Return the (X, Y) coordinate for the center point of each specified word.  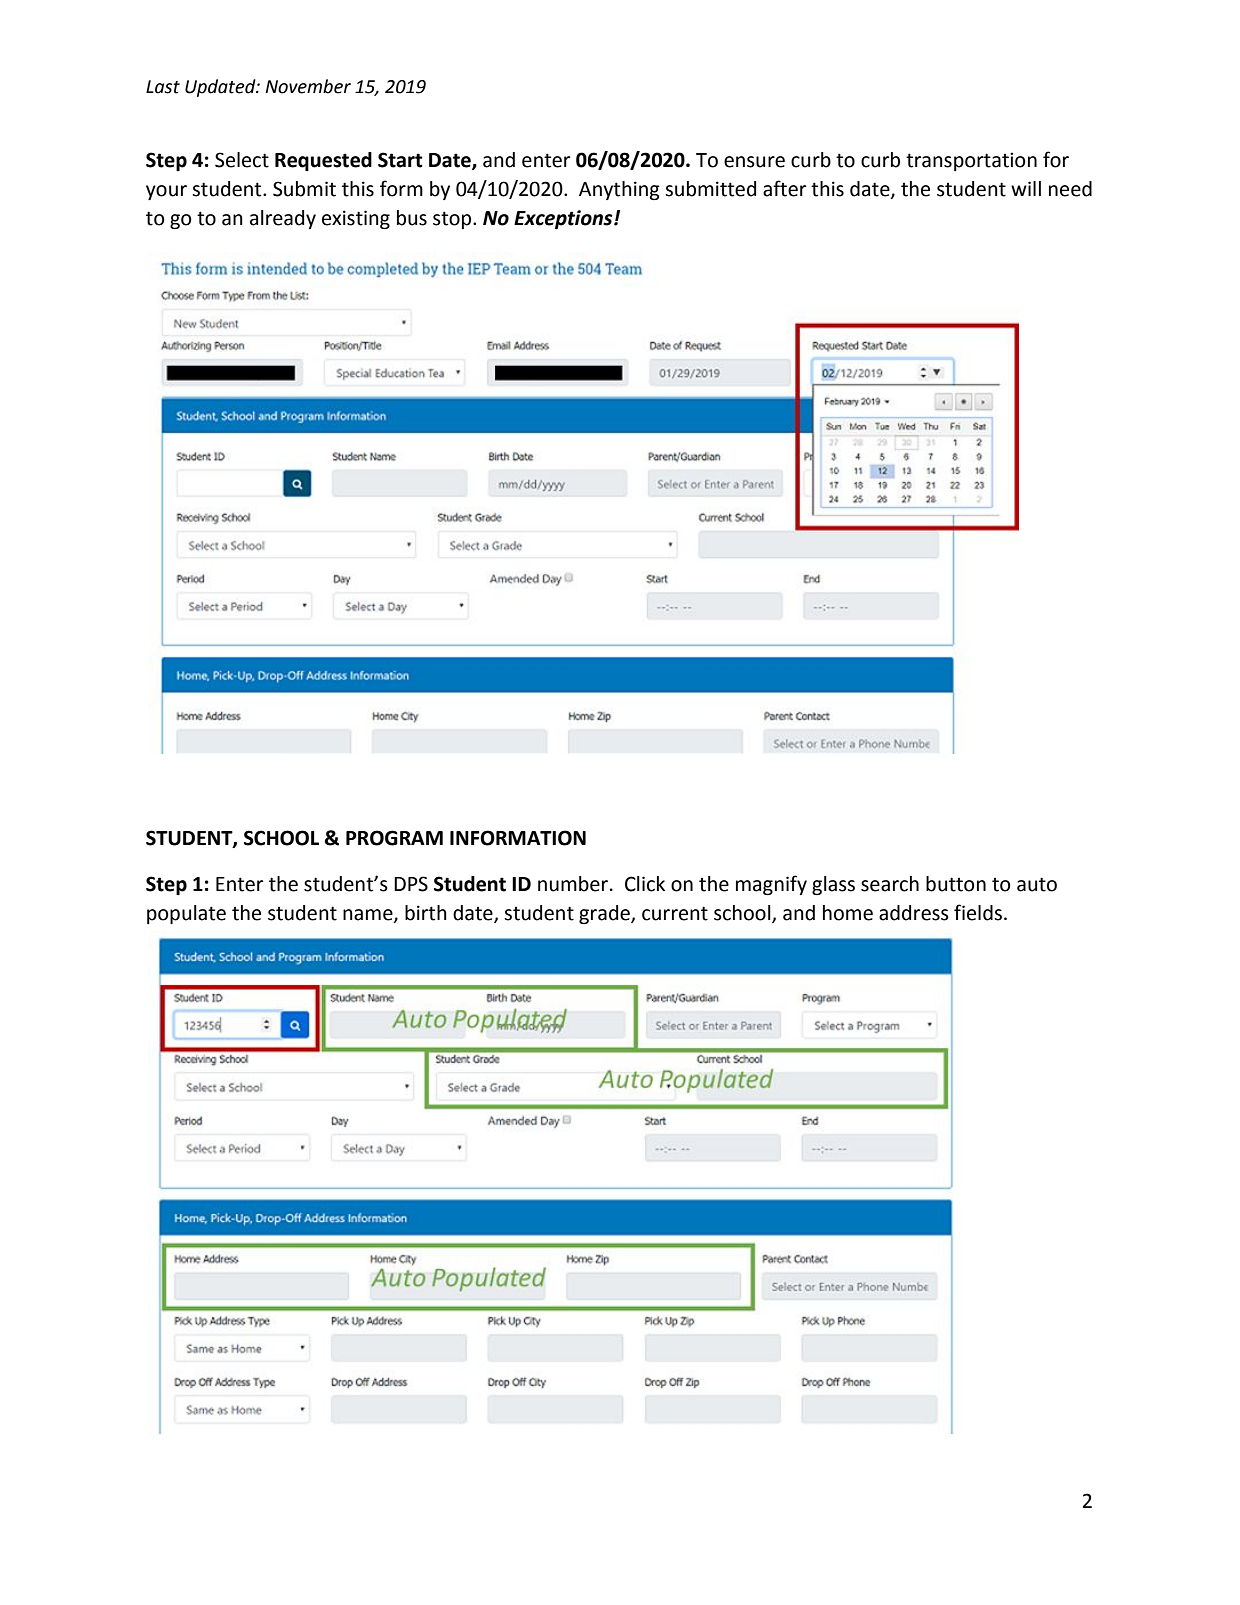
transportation (971, 161)
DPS (411, 884)
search (890, 884)
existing (356, 219)
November (308, 86)
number (574, 884)
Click (645, 884)
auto (1037, 884)
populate (186, 914)
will (1026, 188)
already (283, 219)
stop (453, 220)
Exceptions (564, 219)
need (1070, 189)
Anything (619, 190)
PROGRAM (394, 838)
